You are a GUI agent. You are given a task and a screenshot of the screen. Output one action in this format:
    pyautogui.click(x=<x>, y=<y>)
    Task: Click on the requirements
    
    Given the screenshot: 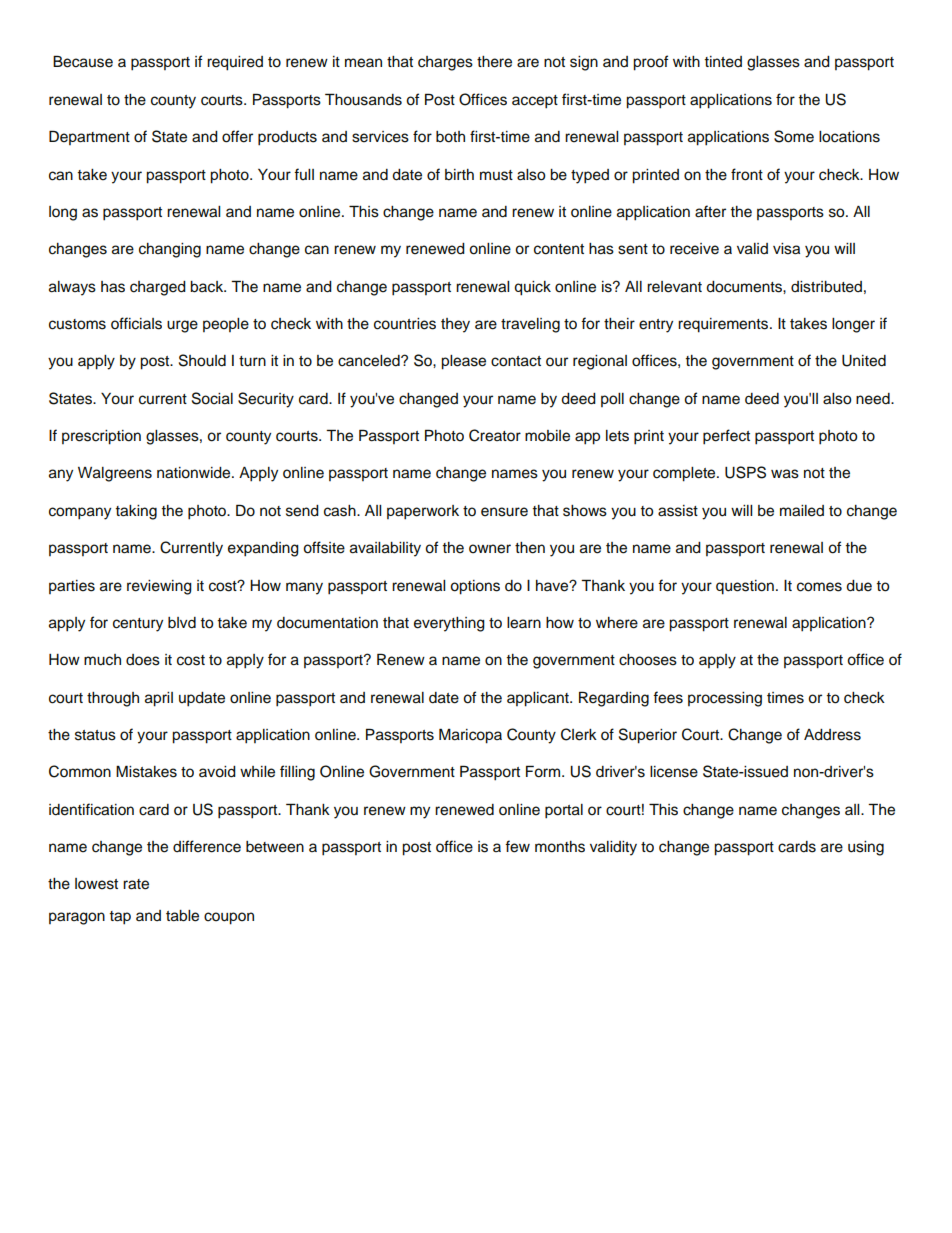 What is the action you would take?
    pyautogui.click(x=724, y=325)
